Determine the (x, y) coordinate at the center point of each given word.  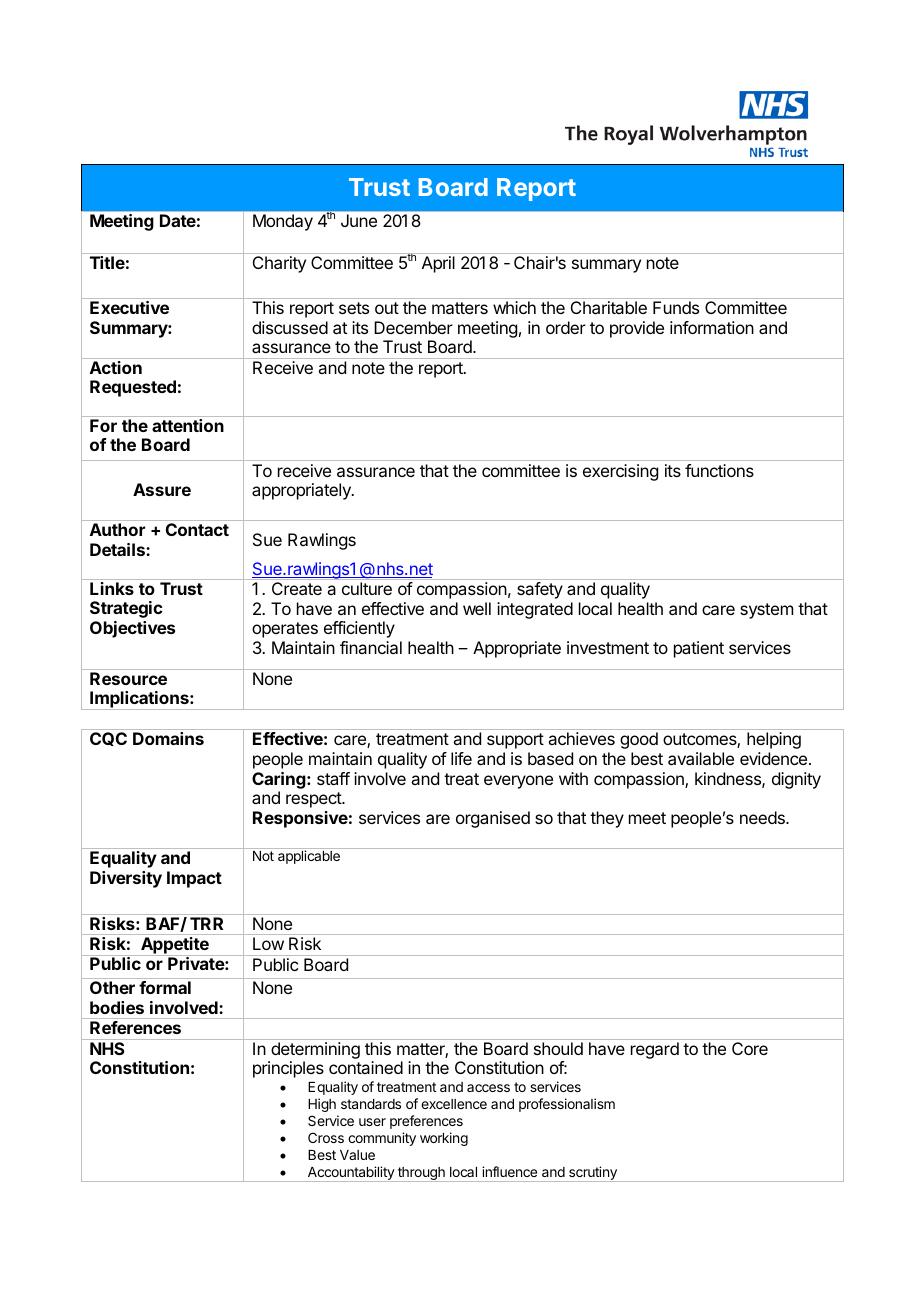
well (477, 608)
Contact (197, 529)
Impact (194, 879)
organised (493, 819)
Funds (676, 307)
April (438, 264)
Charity (279, 264)
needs (763, 817)
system (766, 611)
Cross (326, 1137)
